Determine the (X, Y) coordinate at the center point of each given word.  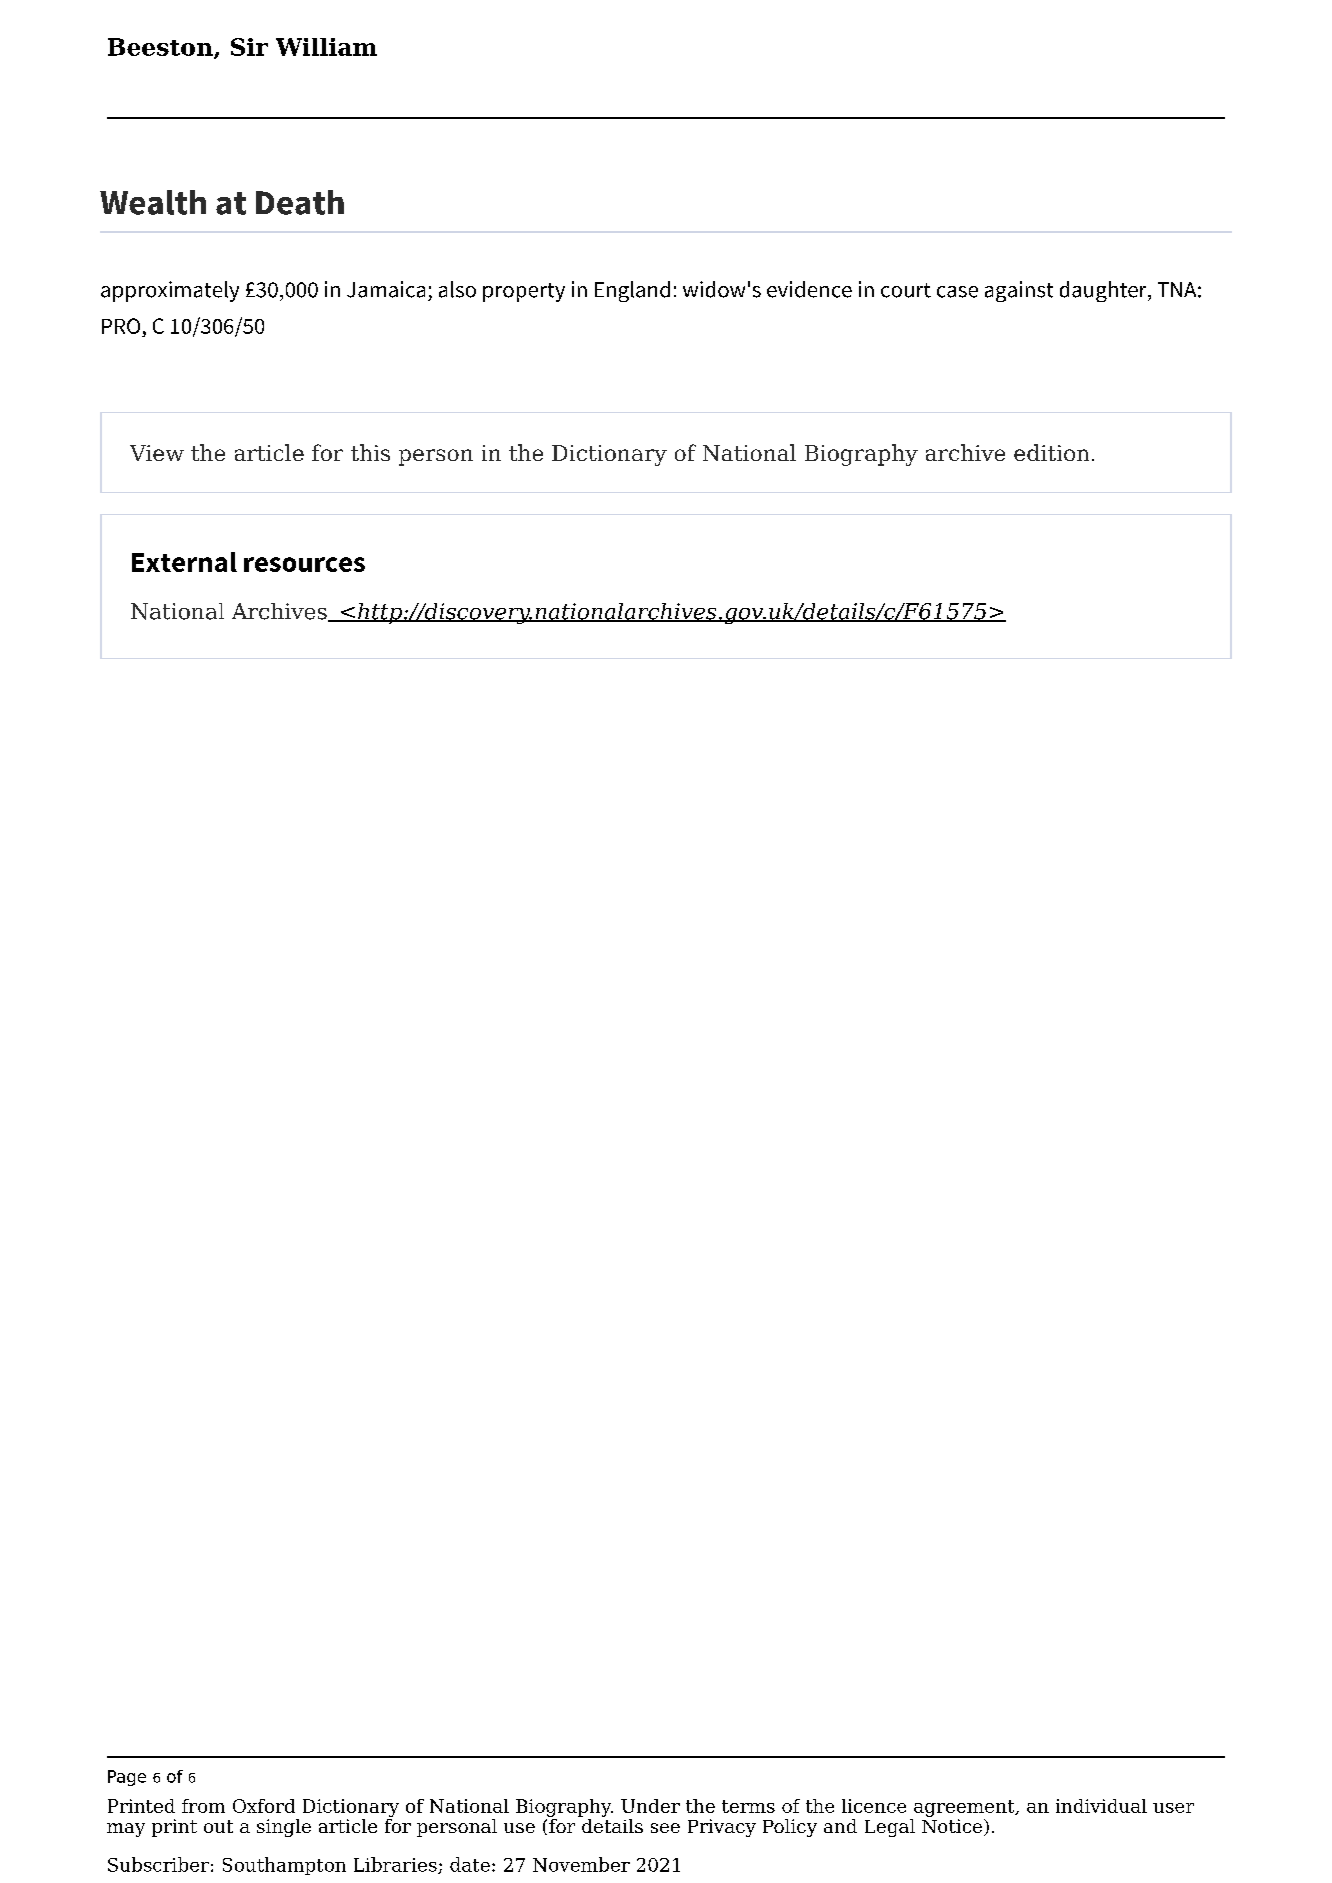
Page (127, 1778)
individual (1101, 1806)
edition (1051, 452)
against (1019, 291)
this (370, 452)
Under (650, 1806)
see (665, 1828)
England (632, 291)
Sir (249, 47)
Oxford (264, 1806)
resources (304, 564)
